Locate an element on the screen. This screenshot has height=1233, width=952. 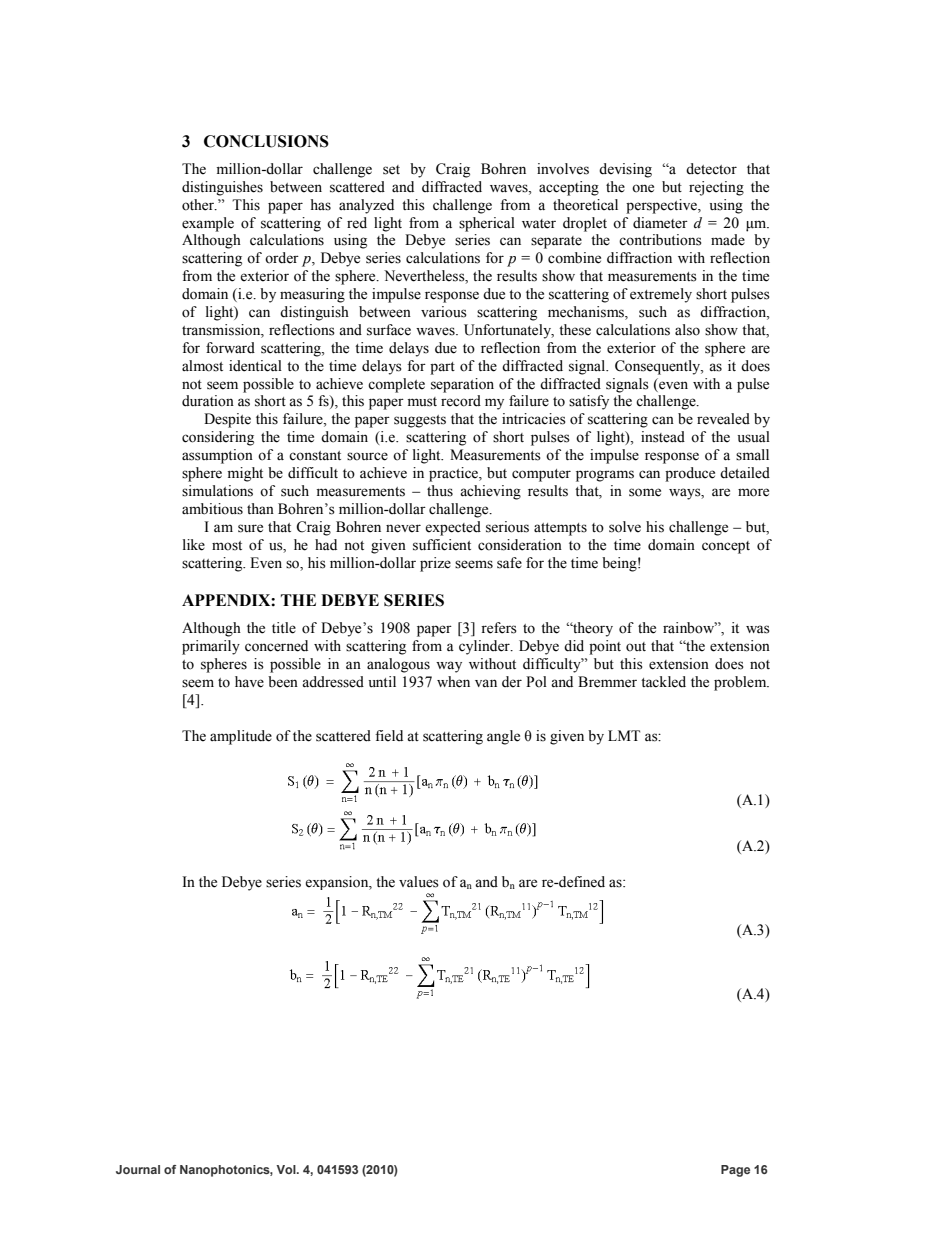
amplitude is located at coordinates (241, 737).
